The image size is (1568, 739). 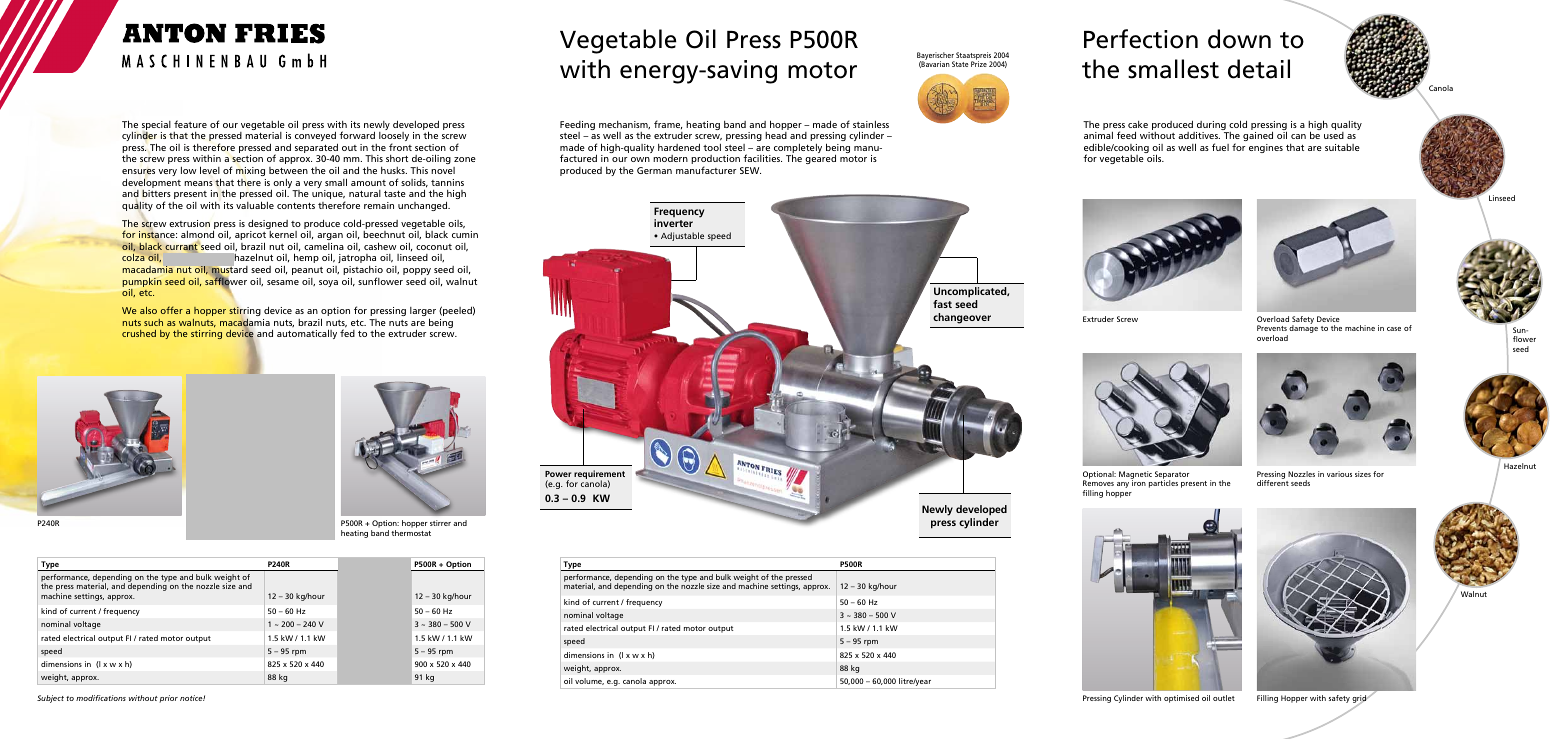 What do you see at coordinates (440, 523) in the screenshot?
I see `stirrer` at bounding box center [440, 523].
